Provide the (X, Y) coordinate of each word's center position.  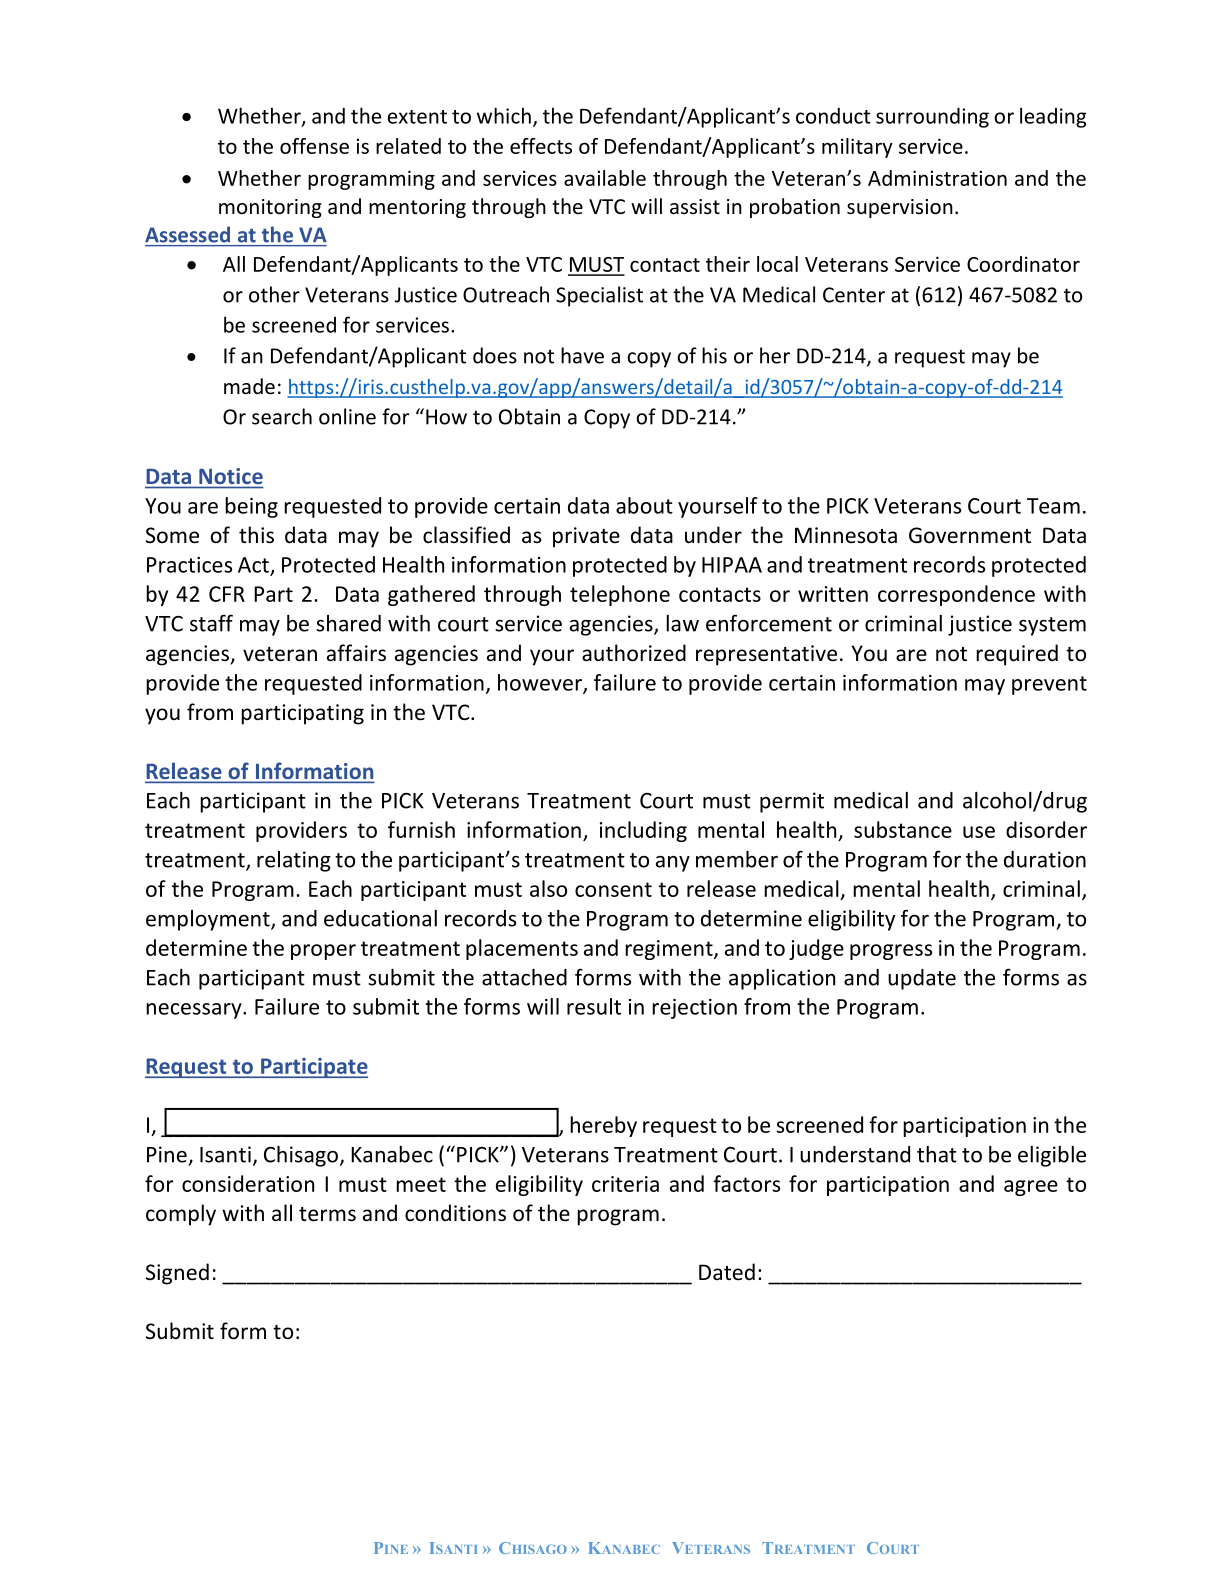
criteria (625, 1184)
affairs (356, 653)
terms (327, 1214)
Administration (937, 178)
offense (314, 146)
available (605, 178)
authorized (634, 653)
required (1017, 655)
